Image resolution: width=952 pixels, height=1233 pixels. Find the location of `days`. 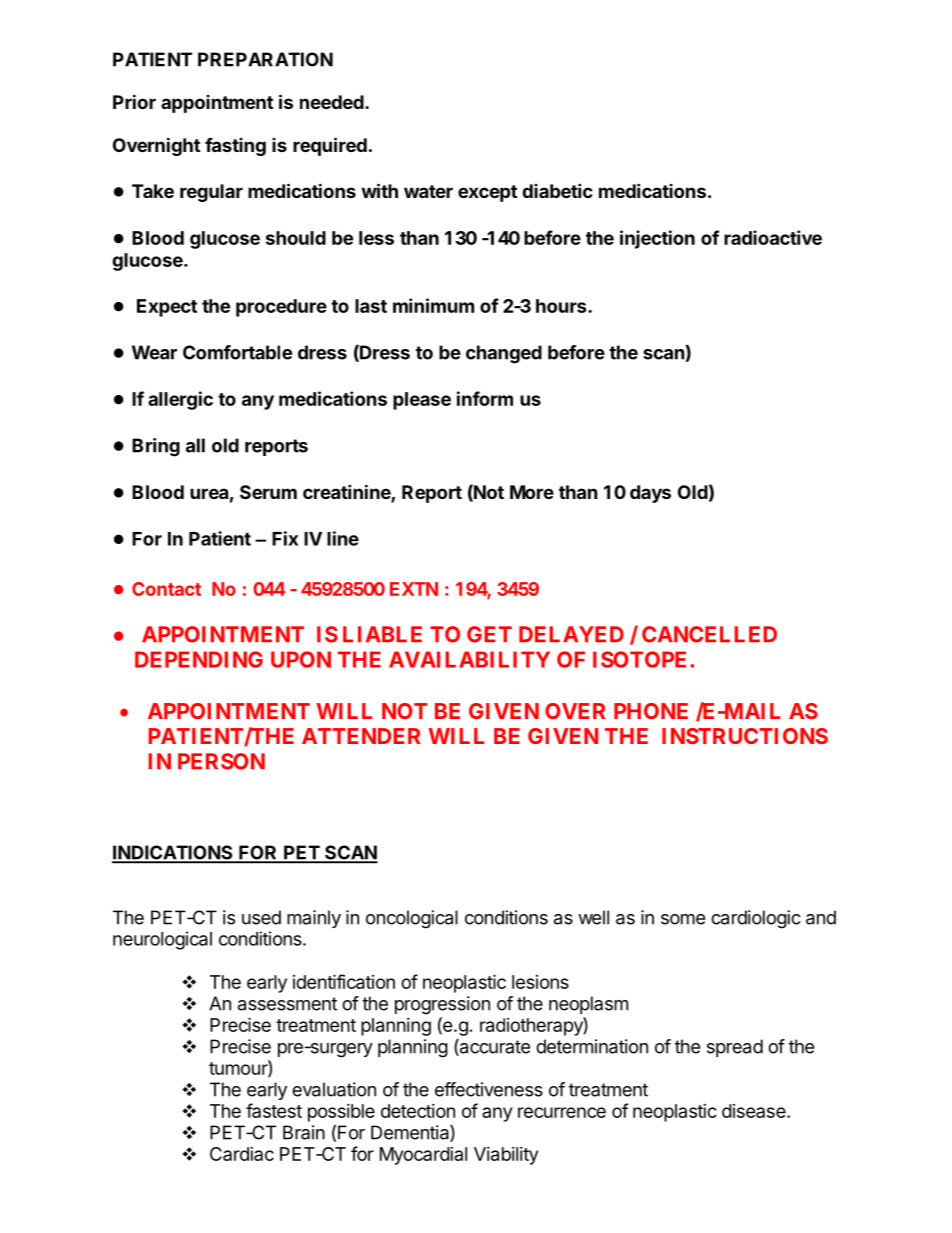

days is located at coordinates (650, 494).
